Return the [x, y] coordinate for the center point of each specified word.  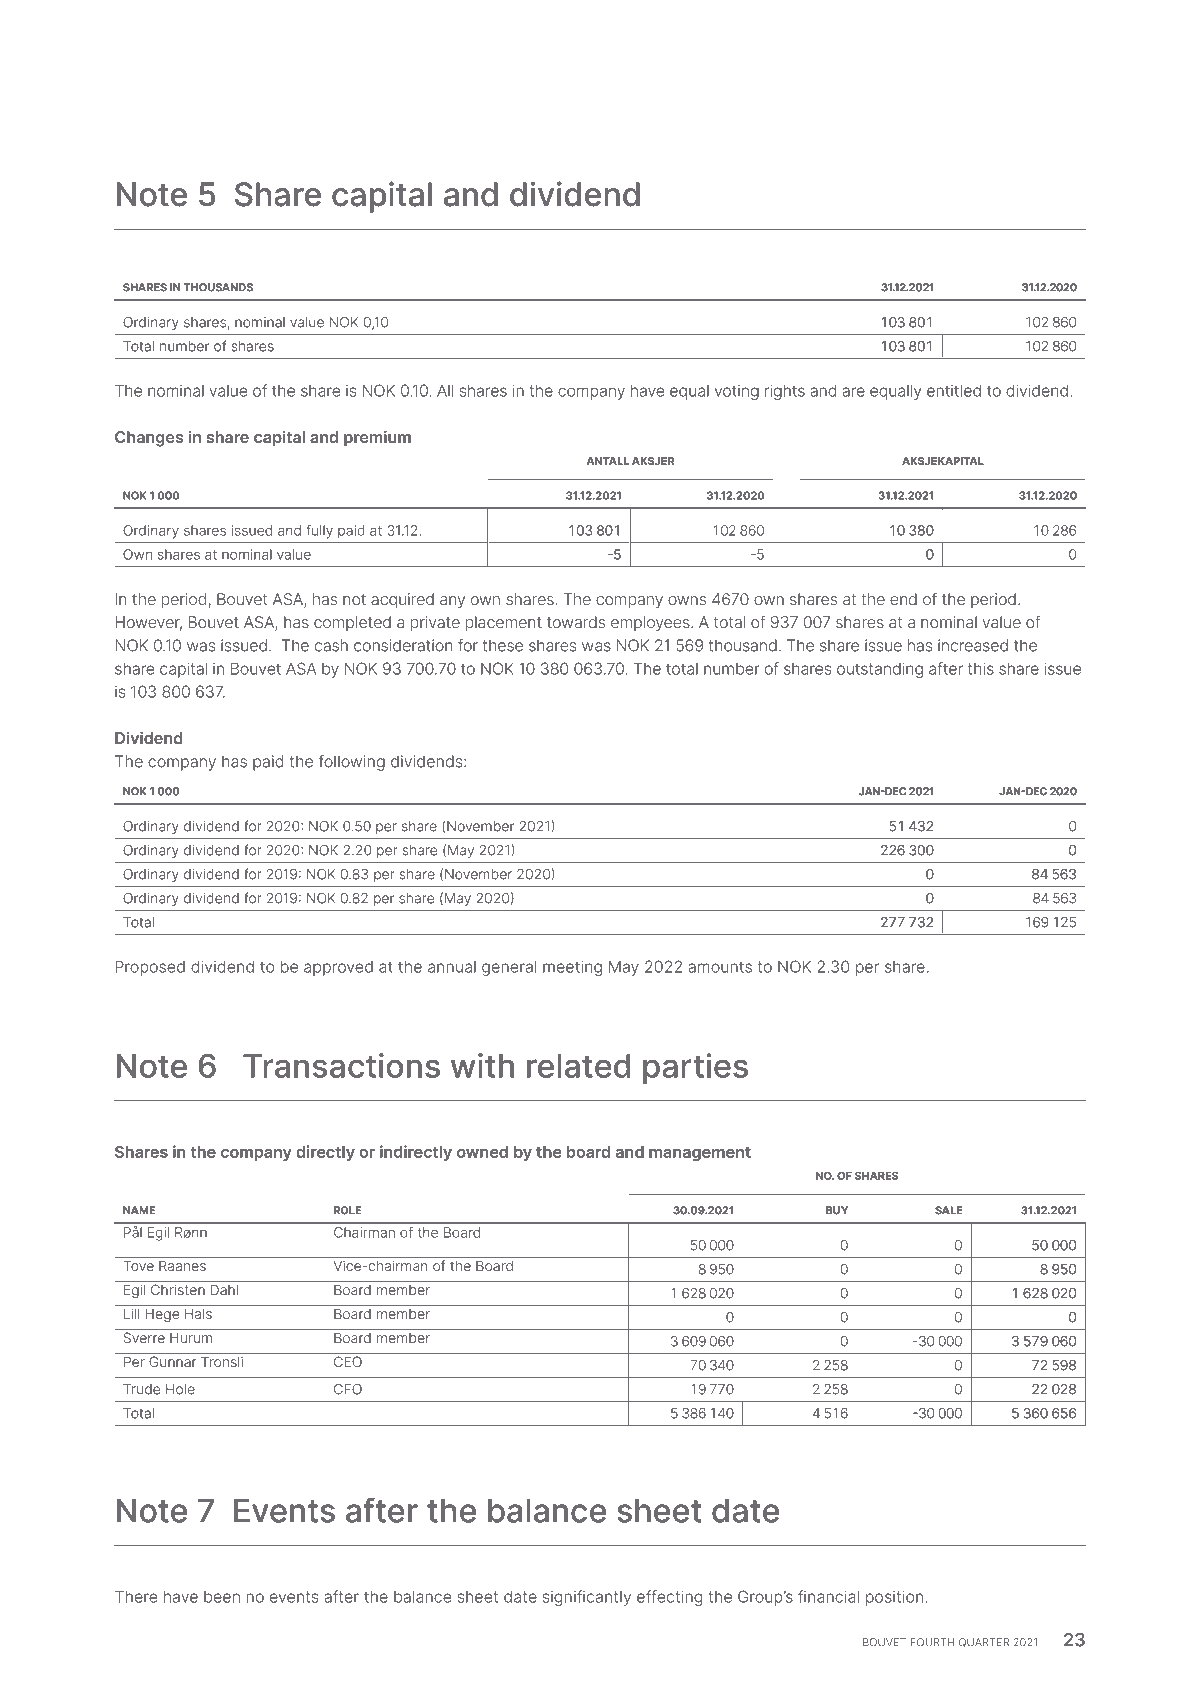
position [894, 1598]
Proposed [150, 968]
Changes [149, 439]
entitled [954, 391]
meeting [572, 968]
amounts [720, 967]
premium [377, 438]
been [222, 1597]
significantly [587, 1598]
